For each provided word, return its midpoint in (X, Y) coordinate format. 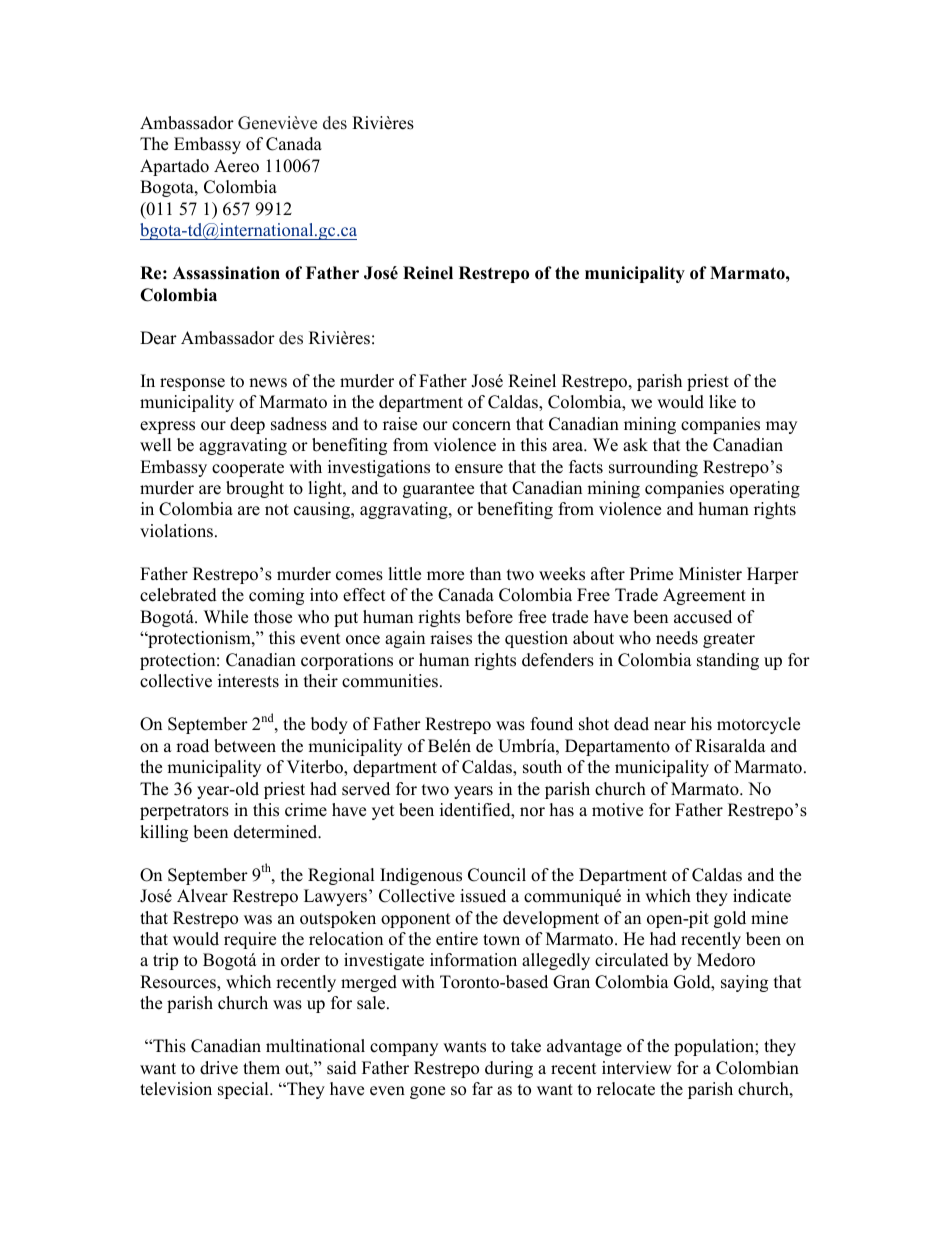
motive (617, 810)
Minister (710, 574)
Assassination (226, 273)
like (722, 402)
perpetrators (184, 812)
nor (532, 812)
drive (219, 1068)
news (268, 383)
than (485, 573)
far (482, 1088)
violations (176, 531)
